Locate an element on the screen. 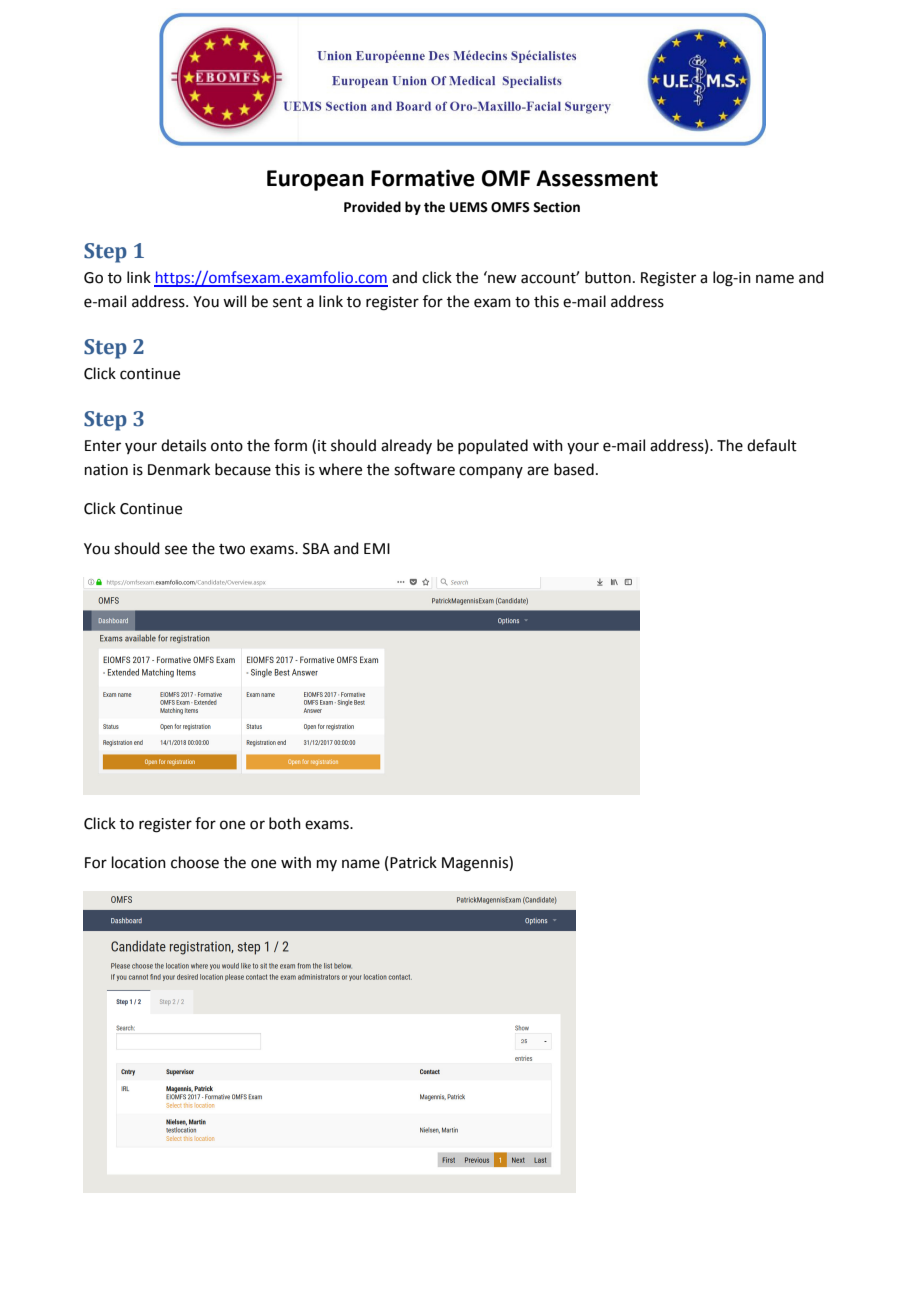 Image resolution: width=924 pixels, height=1308 pixels. details is located at coordinates (183, 445).
